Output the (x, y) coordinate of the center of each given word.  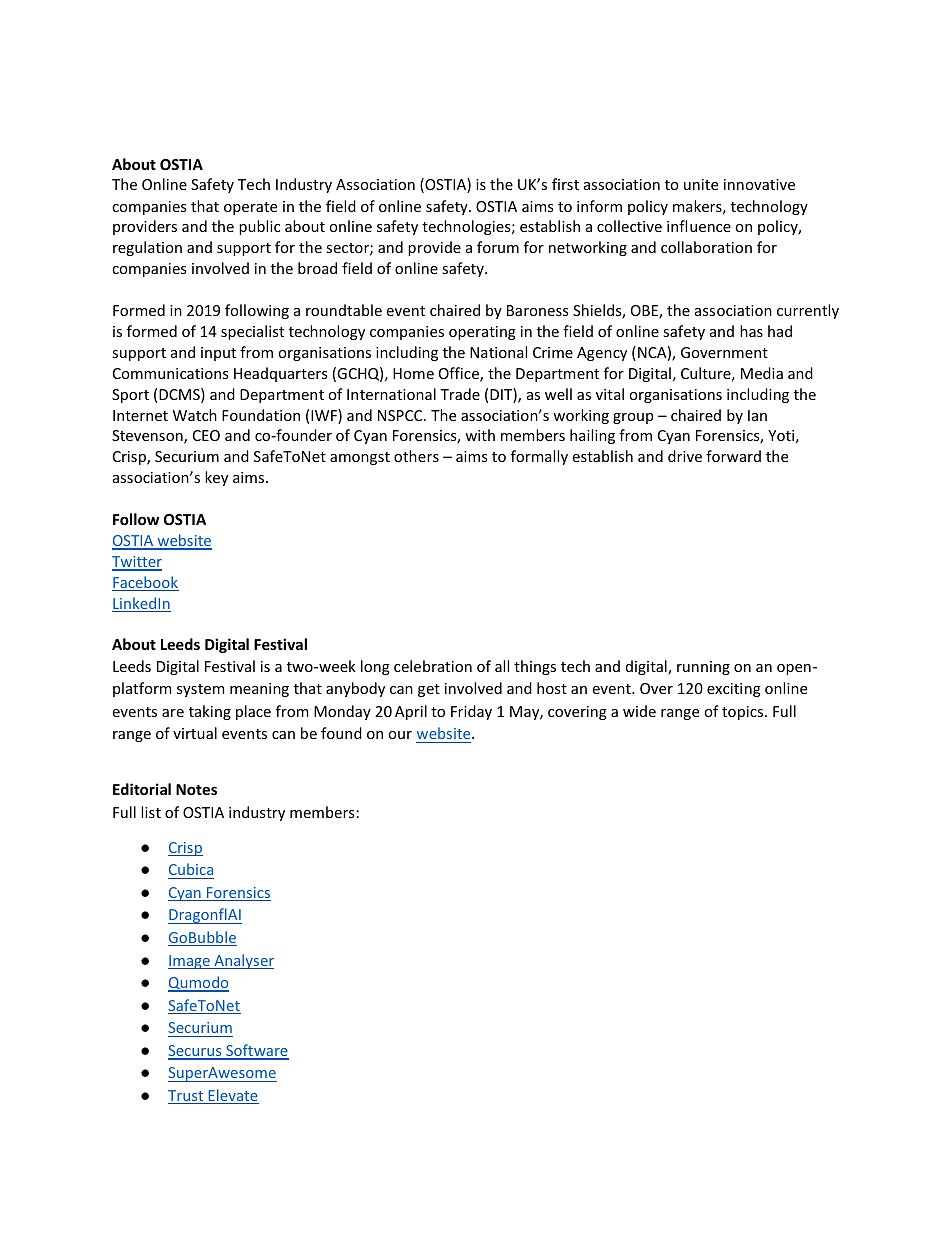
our (400, 735)
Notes (196, 789)
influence (699, 226)
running (703, 668)
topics (744, 713)
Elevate (232, 1096)
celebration (433, 666)
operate (250, 208)
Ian (757, 415)
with (480, 435)
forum (498, 247)
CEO (206, 435)
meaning (259, 690)
